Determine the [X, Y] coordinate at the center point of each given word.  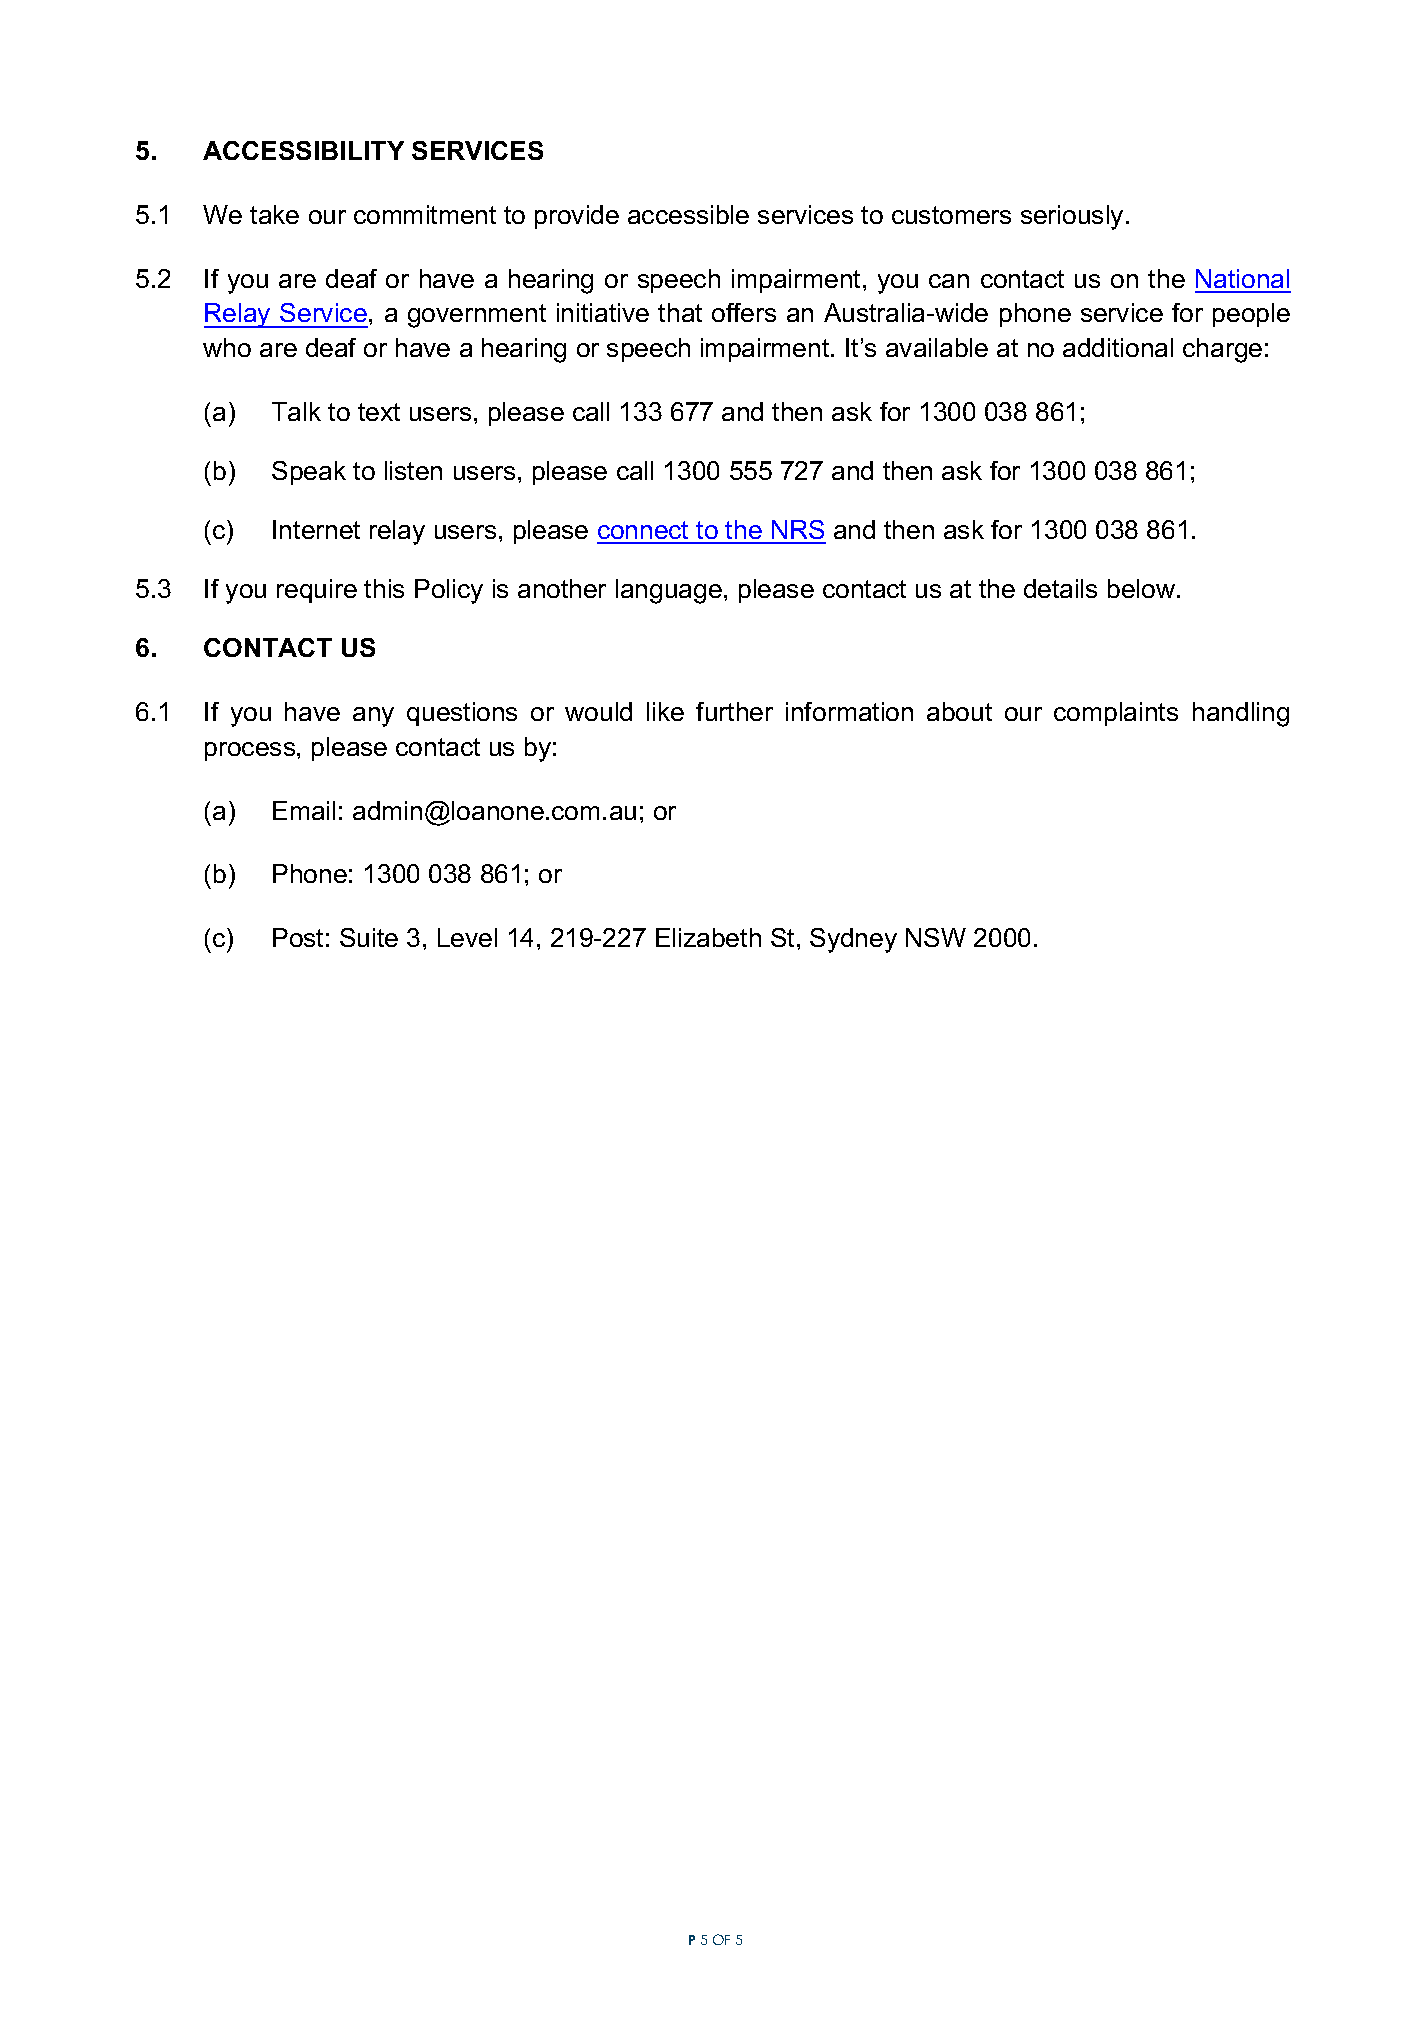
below [1143, 588]
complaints [1116, 714]
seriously [1072, 217]
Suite [369, 937]
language [669, 591]
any [373, 717]
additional [1118, 347]
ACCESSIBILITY [303, 150]
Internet [316, 529]
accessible [688, 214]
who [227, 347]
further [734, 711]
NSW [936, 937]
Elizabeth [708, 937]
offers [744, 312]
